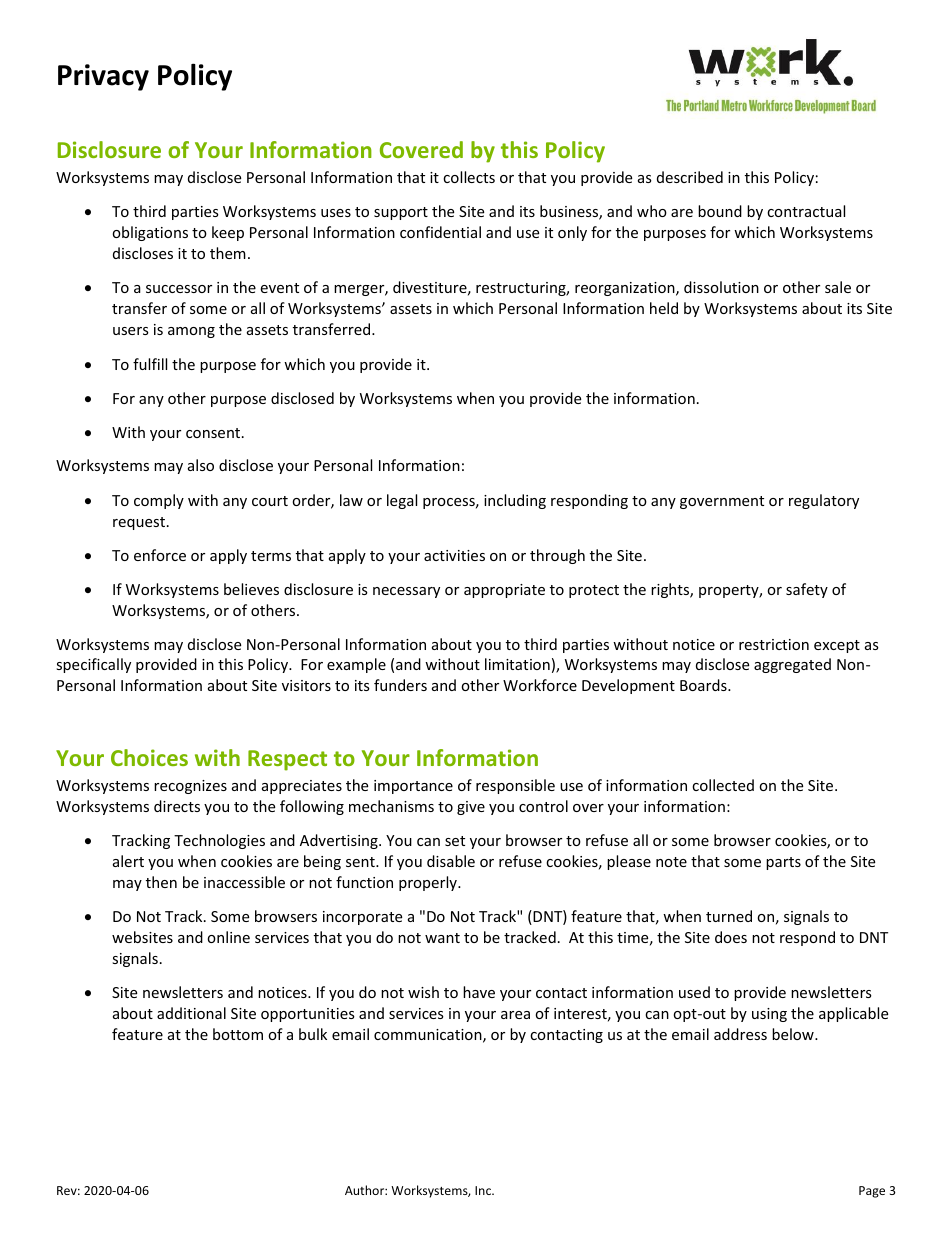  Describe the element at coordinates (517, 664) in the screenshot. I see `limitation` at that location.
